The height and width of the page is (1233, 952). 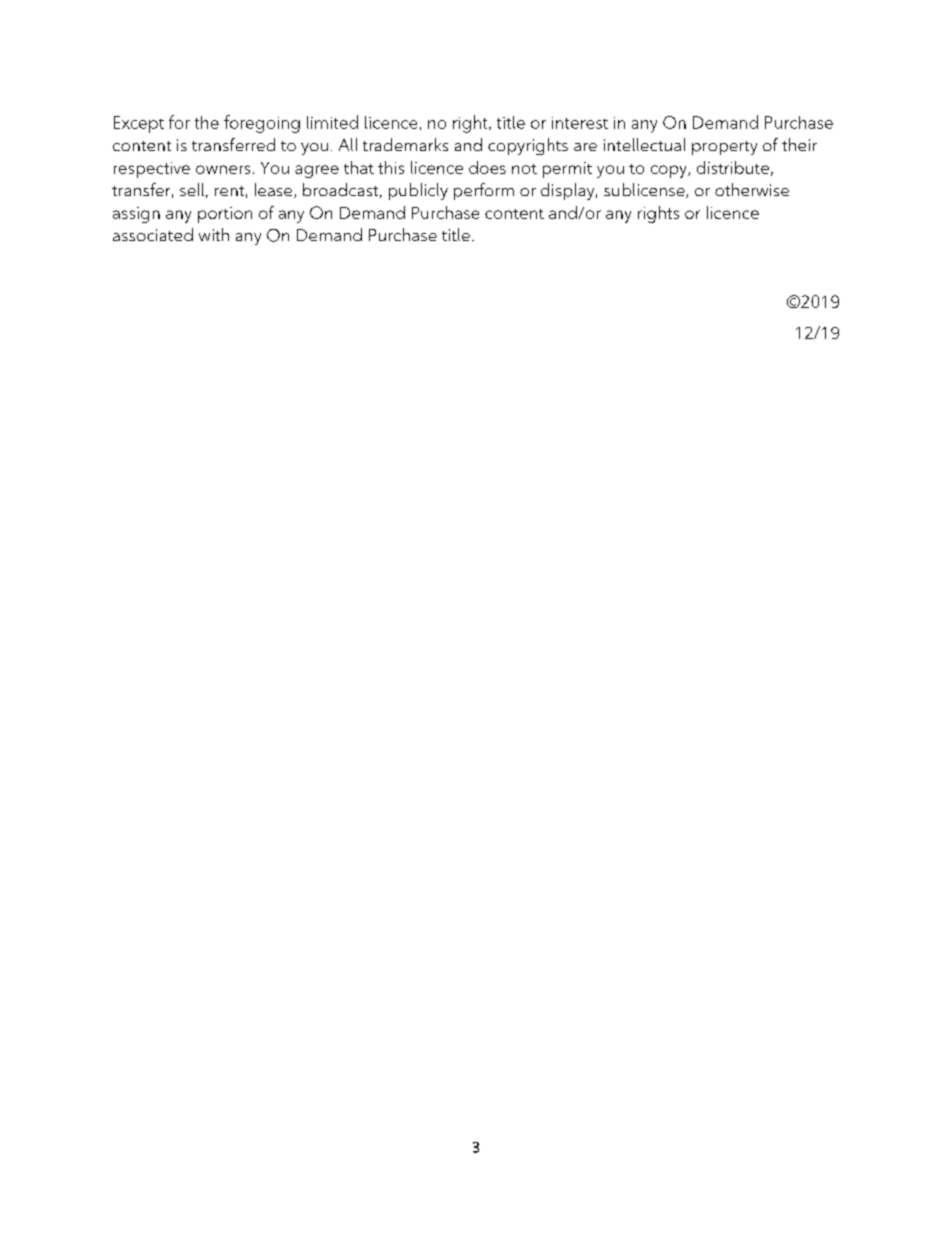 What do you see at coordinates (214, 234) in the page?
I see `with` at bounding box center [214, 234].
